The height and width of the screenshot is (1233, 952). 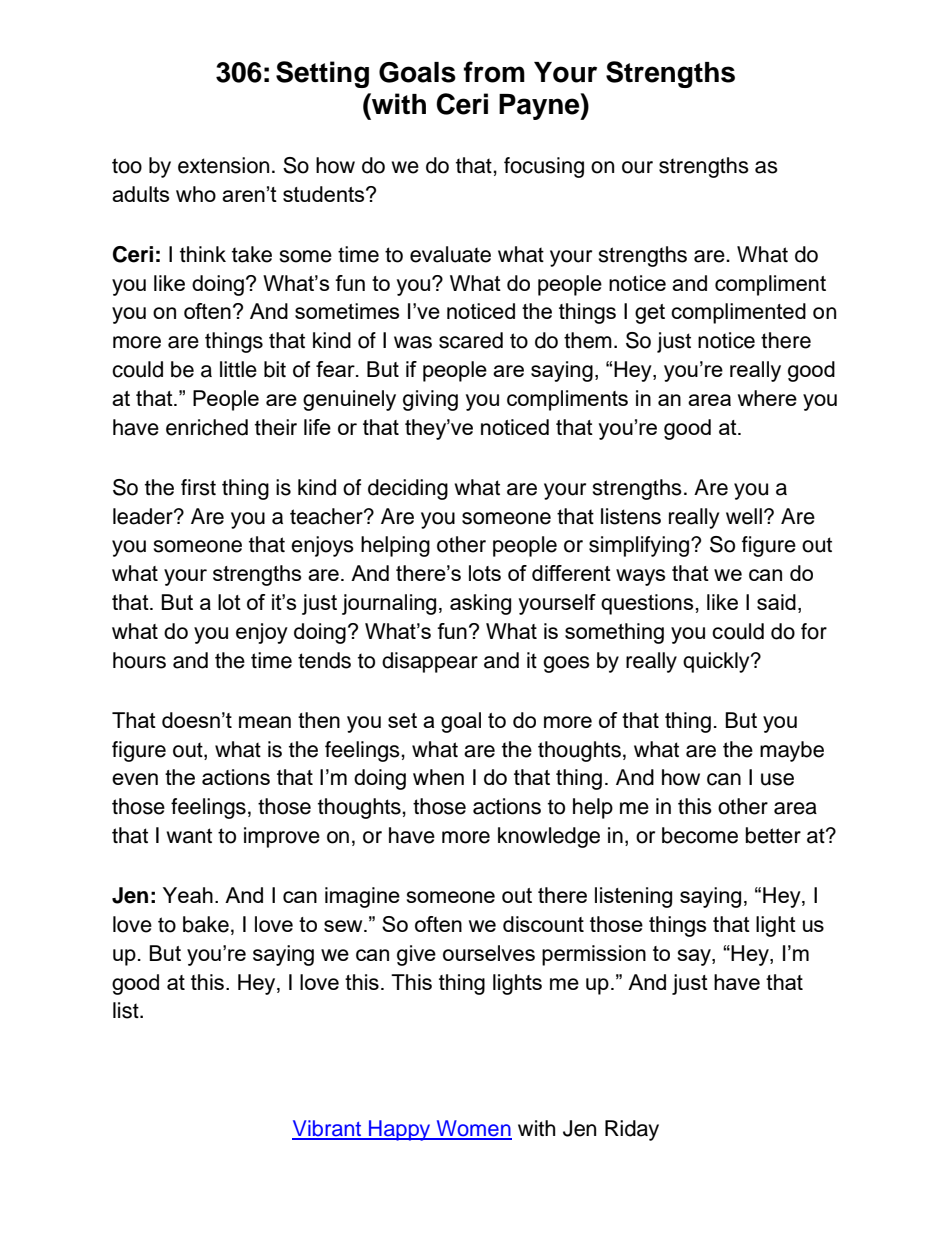 I want to click on asking, so click(x=480, y=604).
